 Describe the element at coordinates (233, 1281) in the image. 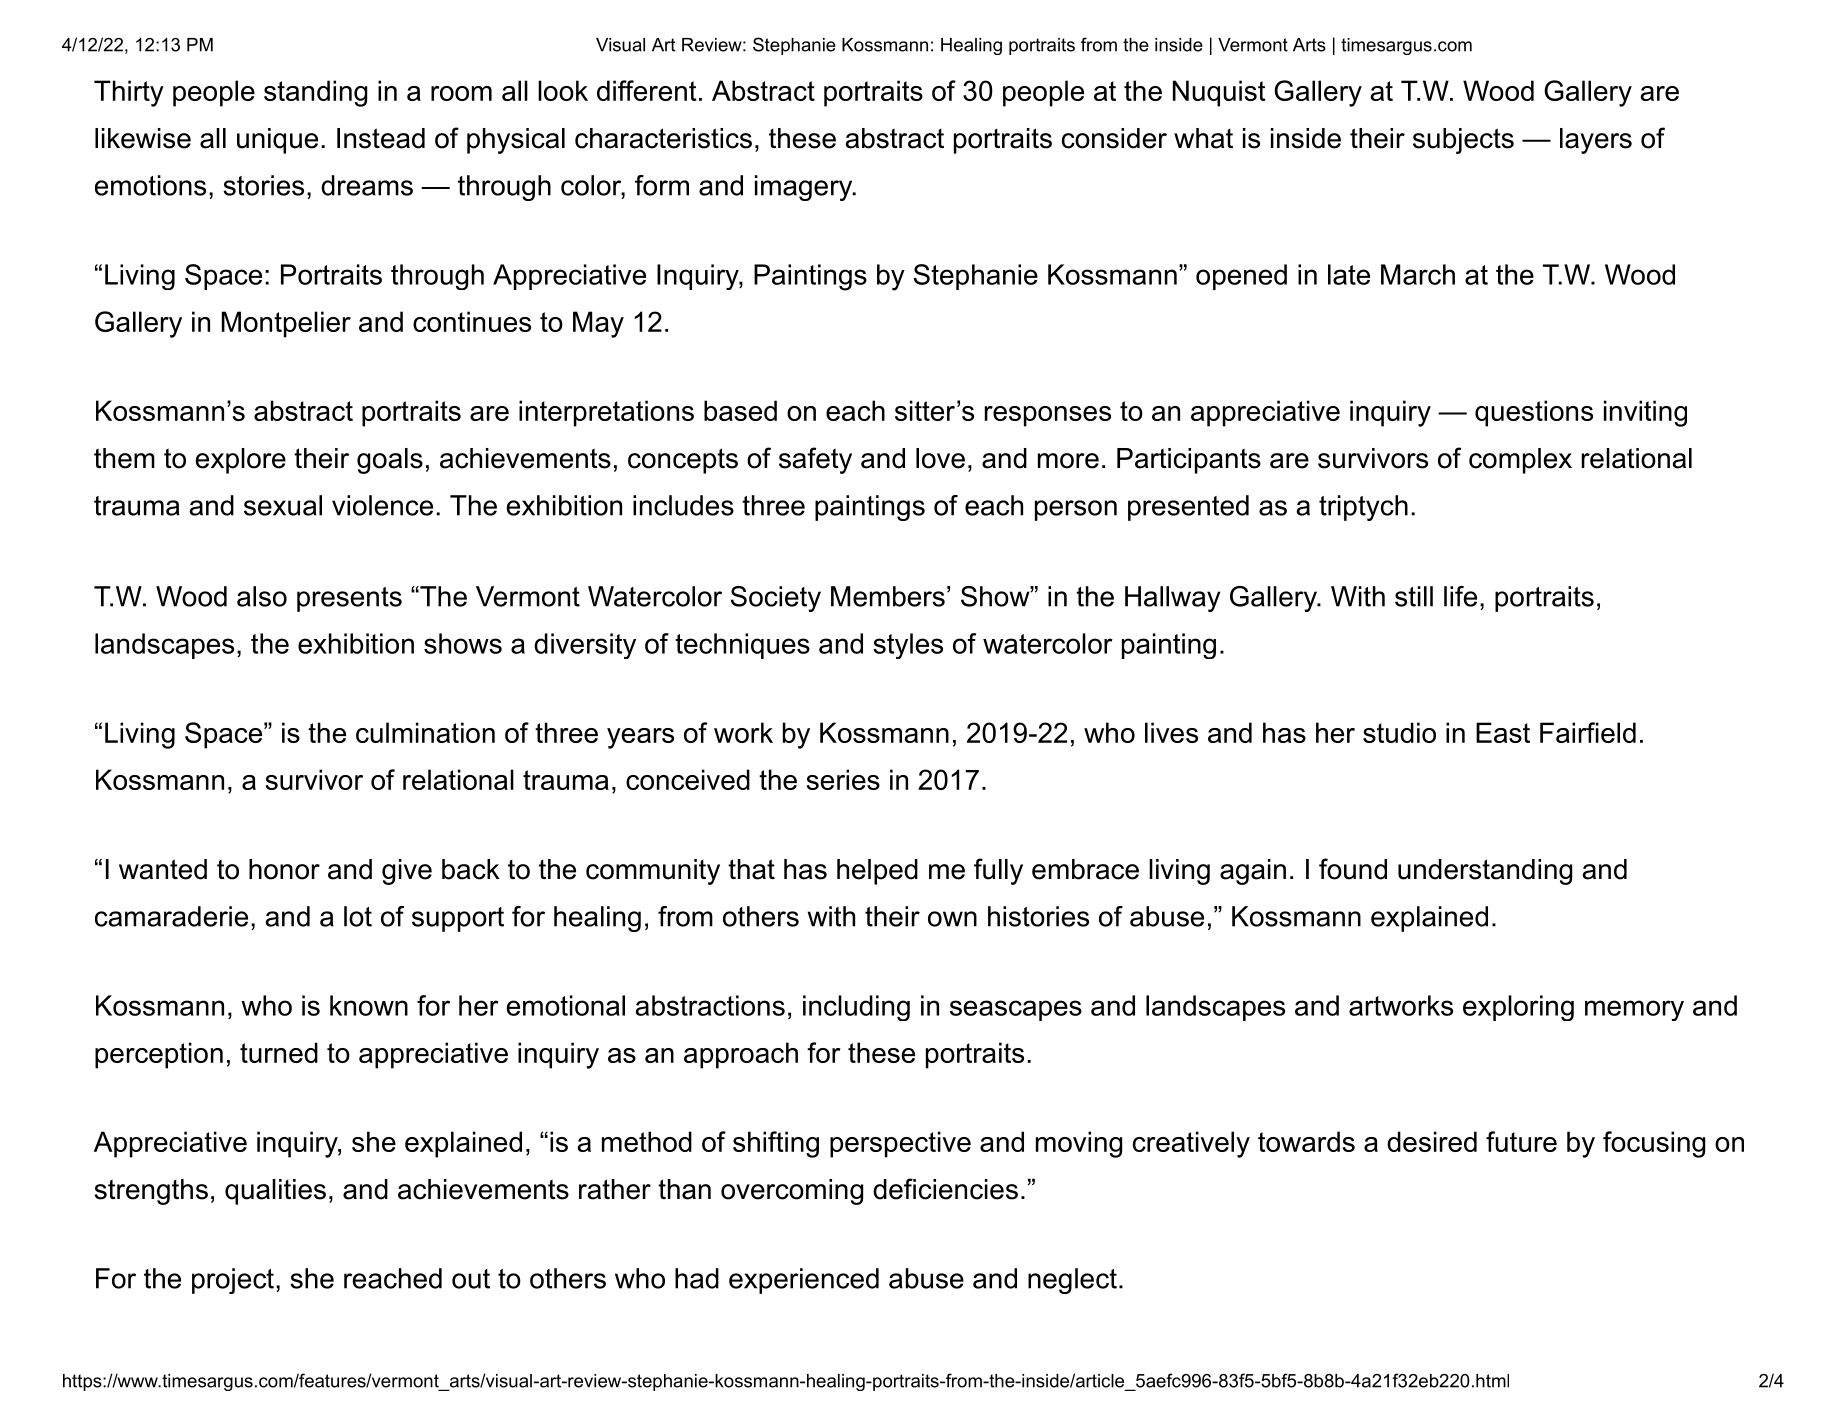

I see `project` at that location.
